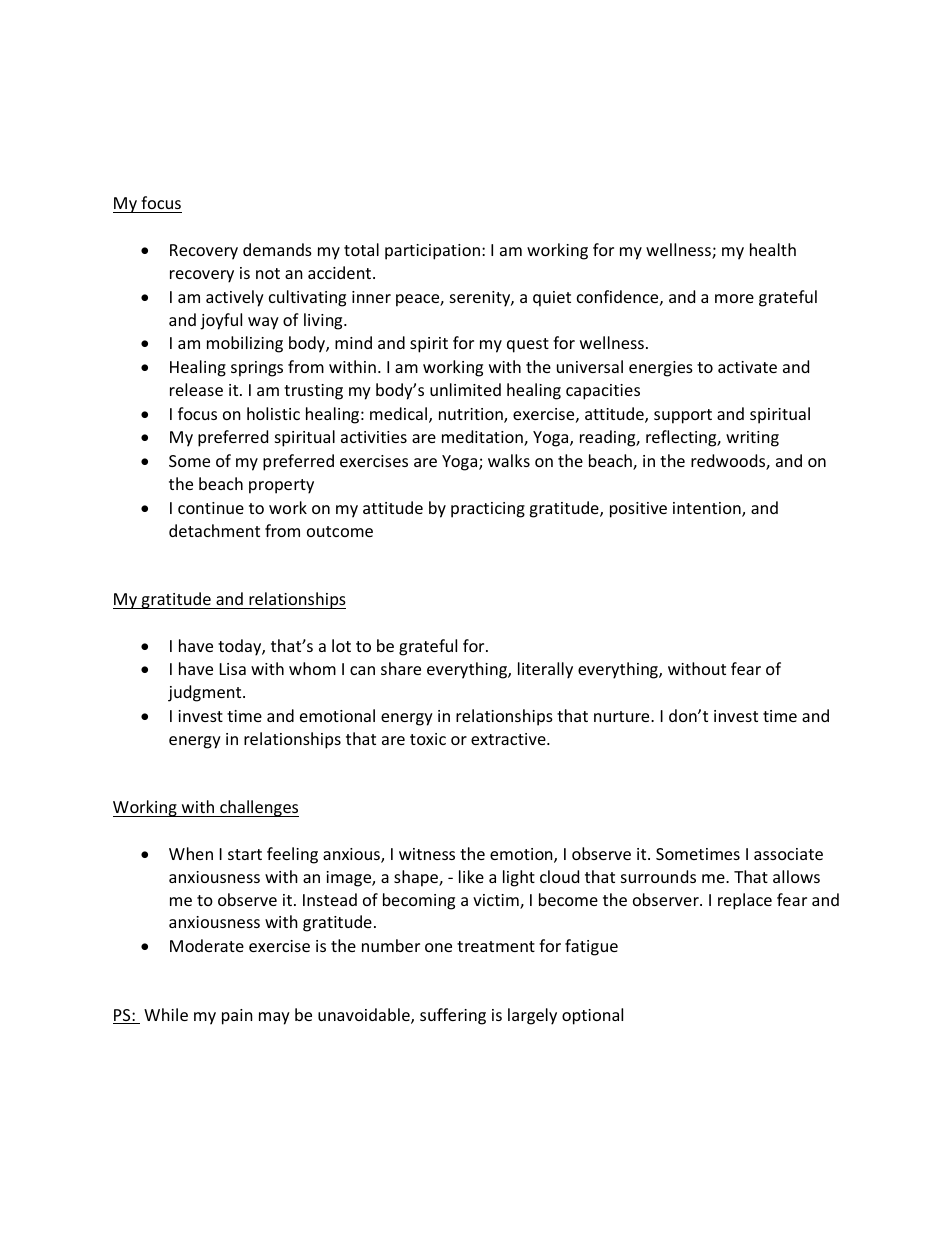 This document has height=1233, width=952. What do you see at coordinates (734, 298) in the document?
I see `more` at bounding box center [734, 298].
